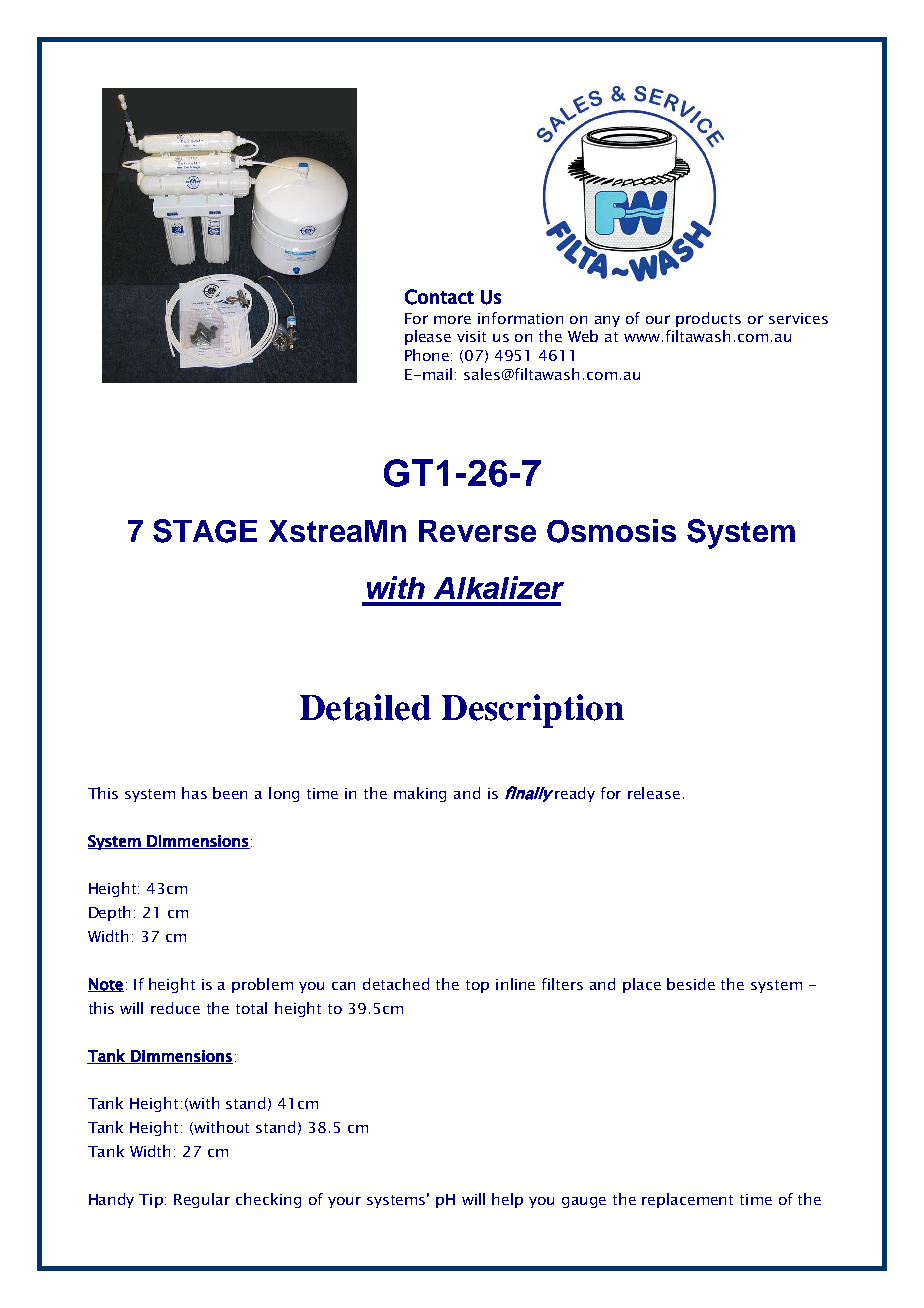  I want to click on help, so click(507, 1200).
